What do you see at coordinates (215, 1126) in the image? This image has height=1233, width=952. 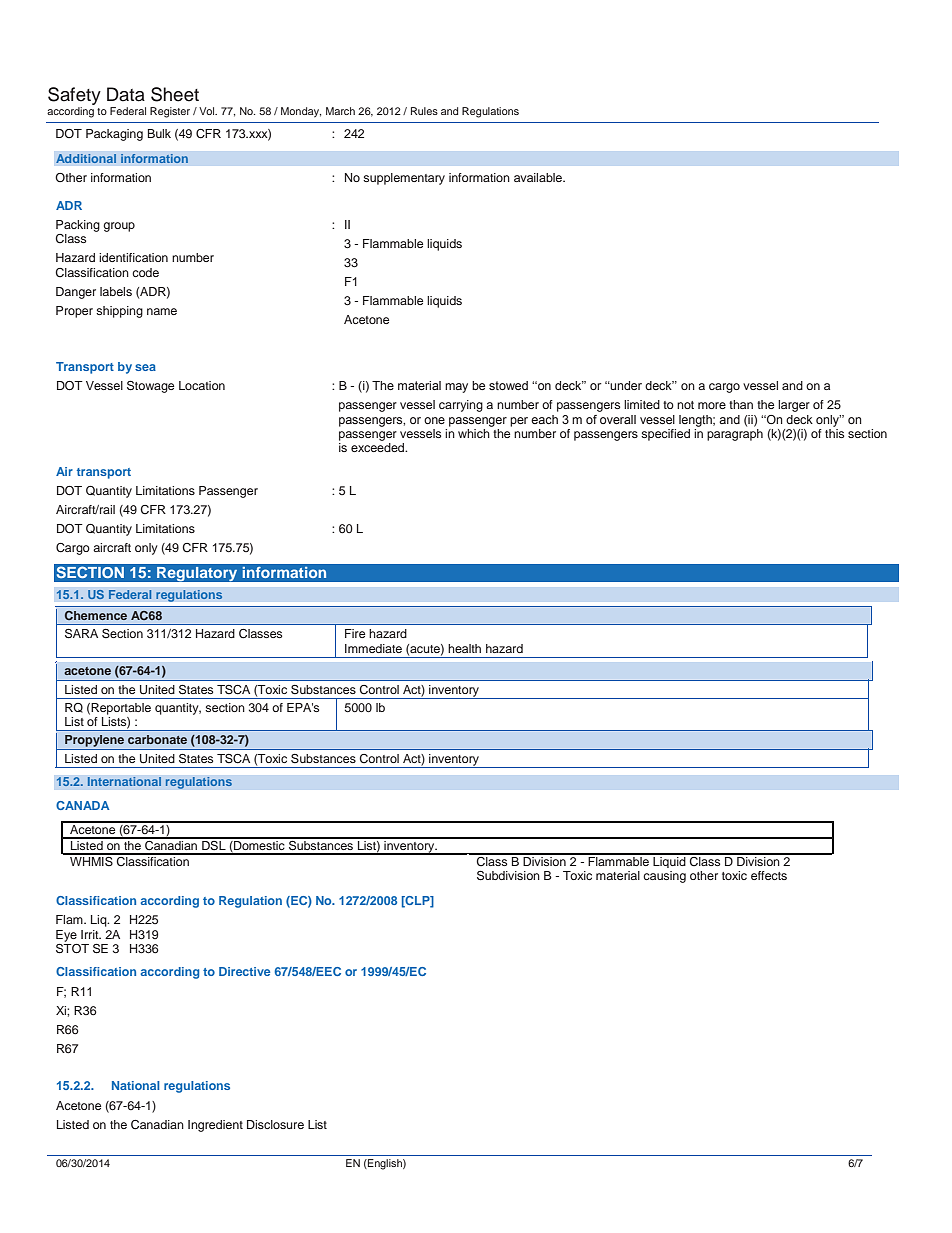 I see `Ingredient` at bounding box center [215, 1126].
